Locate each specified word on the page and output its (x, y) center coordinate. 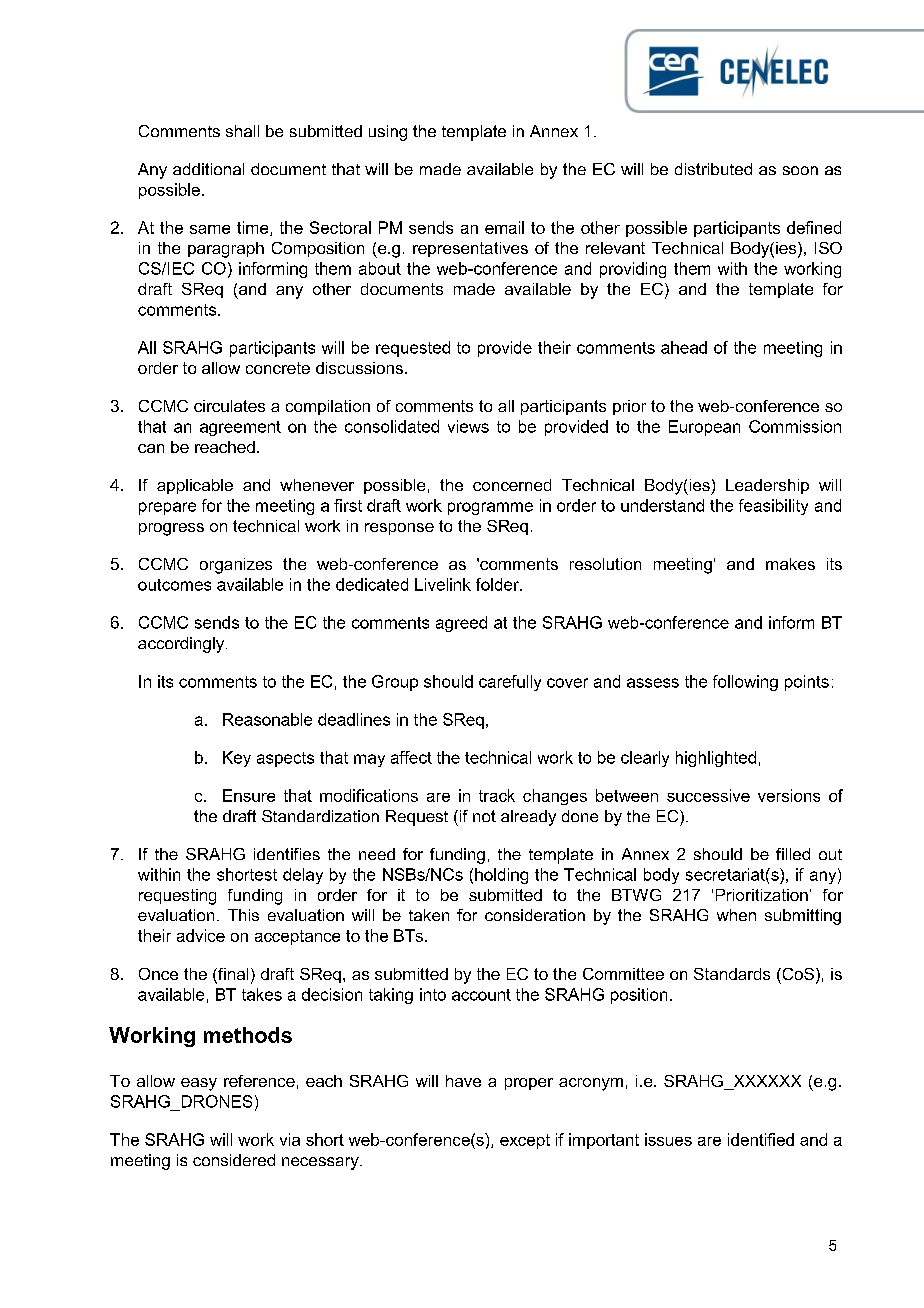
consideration (535, 915)
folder (498, 584)
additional (208, 169)
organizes (236, 566)
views (468, 426)
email (504, 227)
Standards (732, 974)
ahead (684, 347)
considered (234, 1160)
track (497, 795)
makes (790, 564)
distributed (713, 169)
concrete (278, 368)
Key (237, 759)
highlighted (716, 759)
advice (201, 935)
